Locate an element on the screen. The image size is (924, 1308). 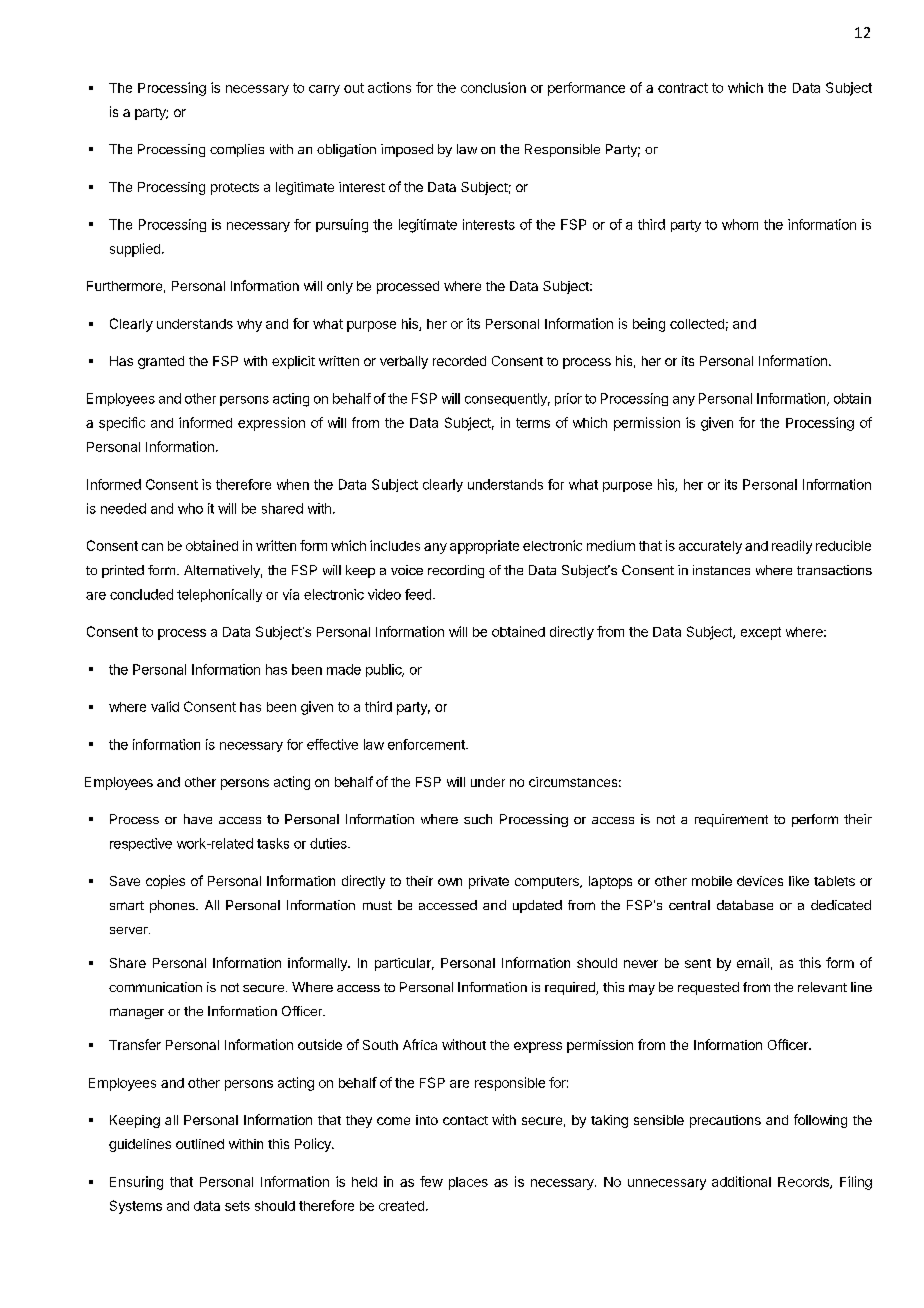
complies is located at coordinates (237, 150).
